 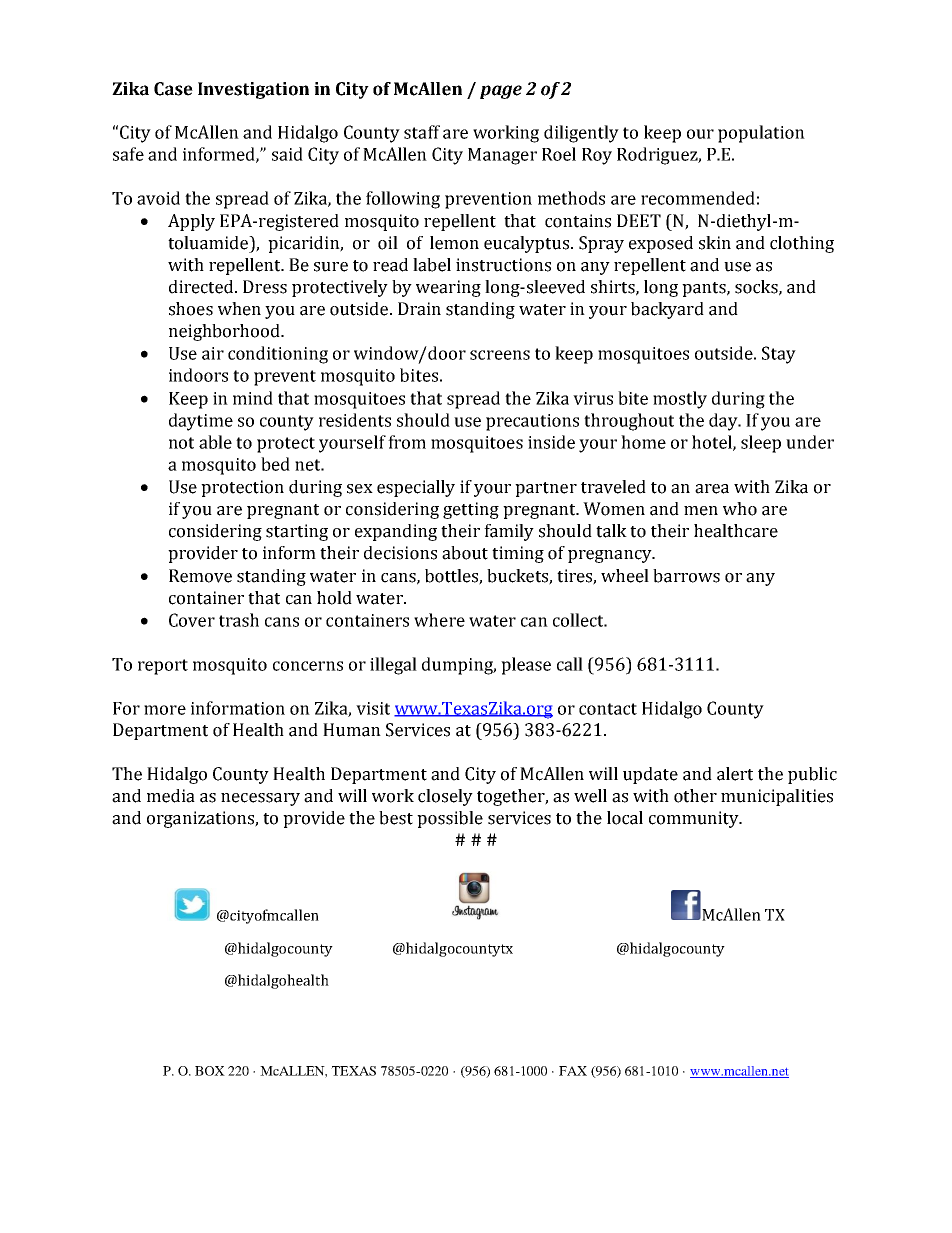 I want to click on FAX, so click(x=573, y=1071).
